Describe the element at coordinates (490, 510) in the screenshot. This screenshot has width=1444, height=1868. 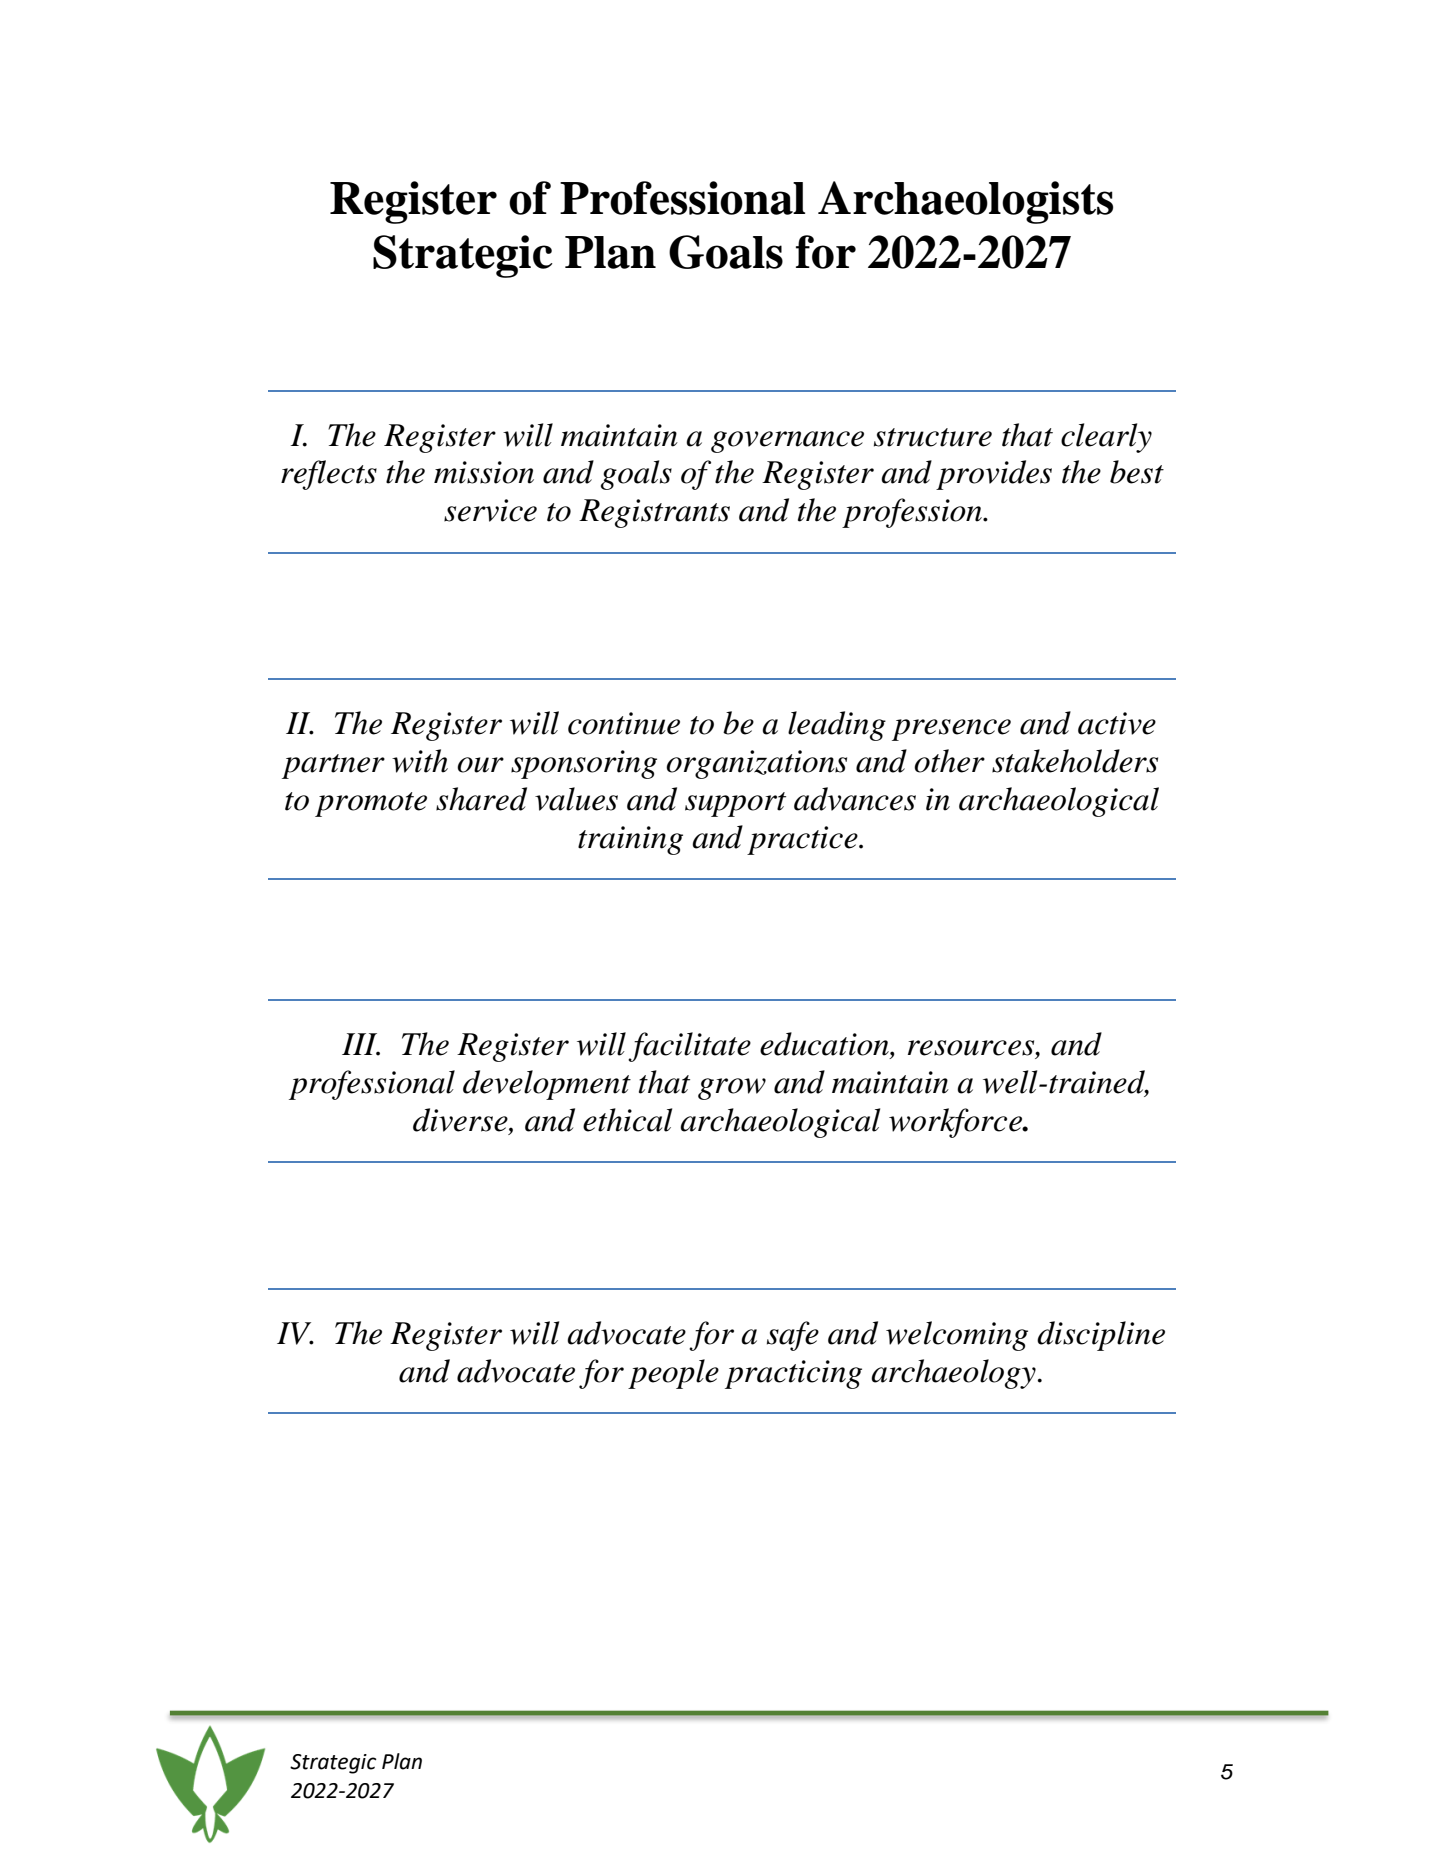
I see `service` at that location.
